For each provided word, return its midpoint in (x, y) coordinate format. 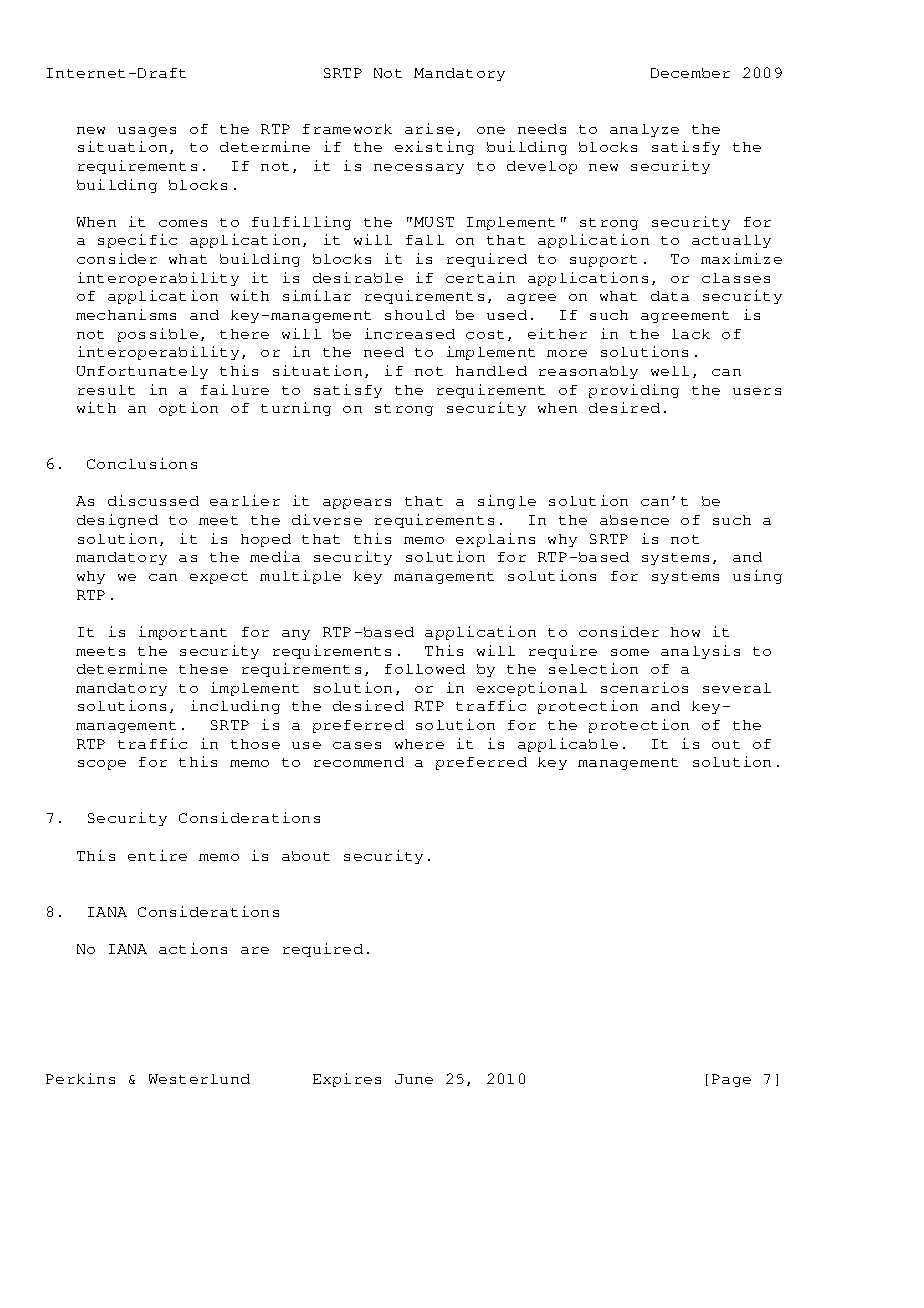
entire (157, 855)
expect (219, 578)
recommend (359, 762)
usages (147, 132)
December (690, 73)
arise (429, 128)
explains (495, 540)
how (685, 632)
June (414, 1079)
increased (410, 333)
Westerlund (199, 1079)
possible (158, 335)
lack (691, 334)
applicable (568, 745)
